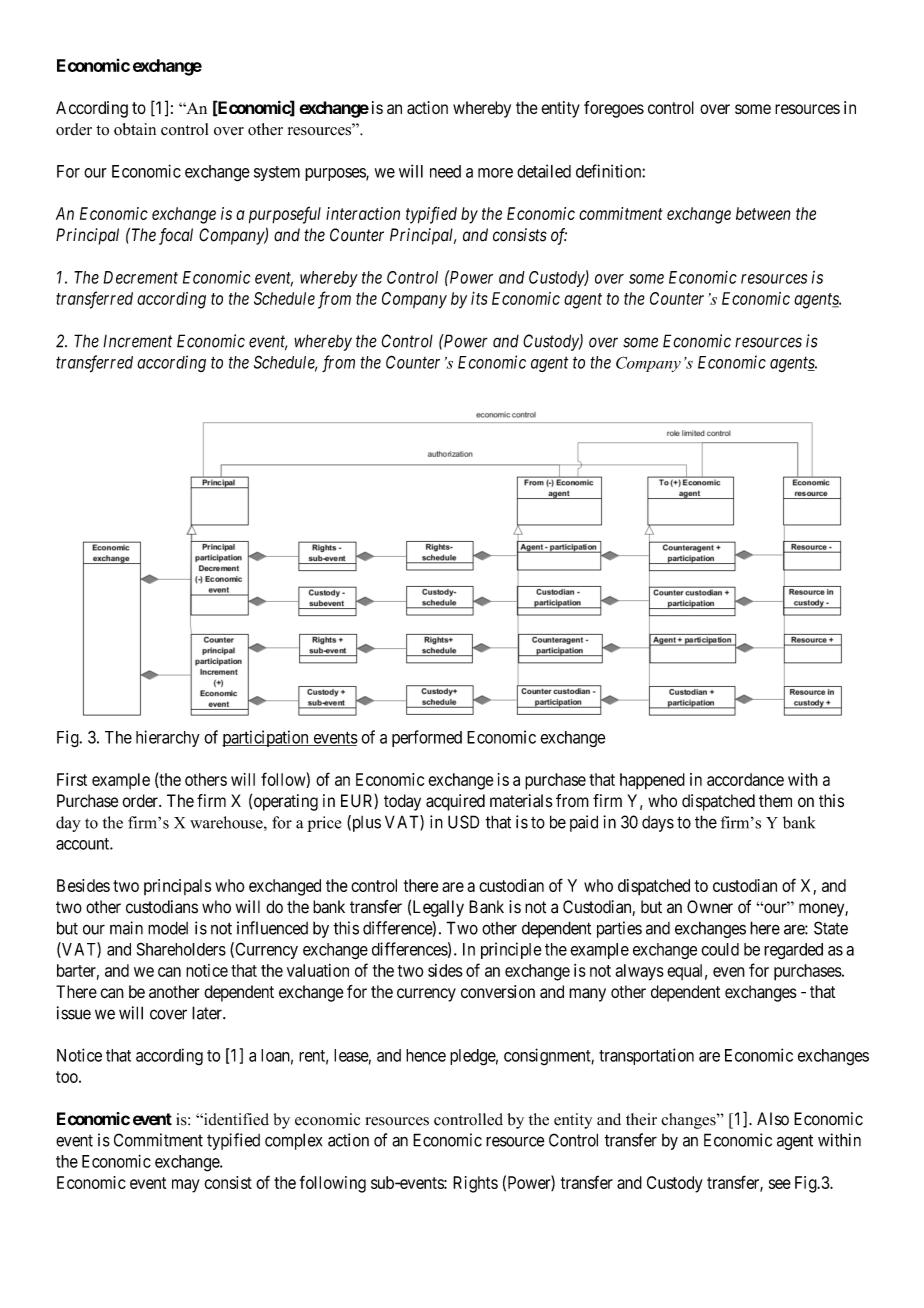  Describe the element at coordinates (427, 738) in the document. I see `performed` at that location.
